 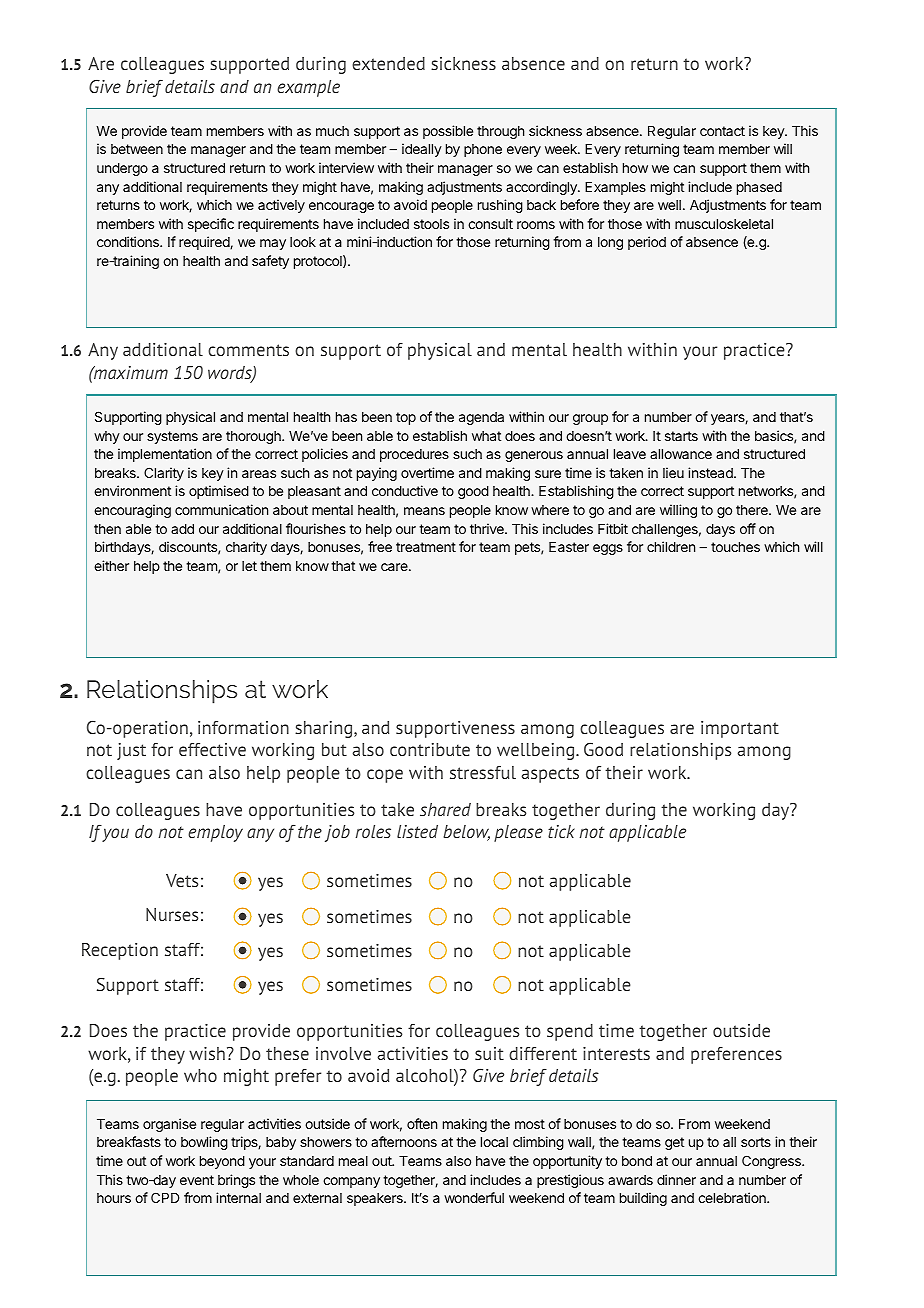 I want to click on children, so click(x=671, y=546).
